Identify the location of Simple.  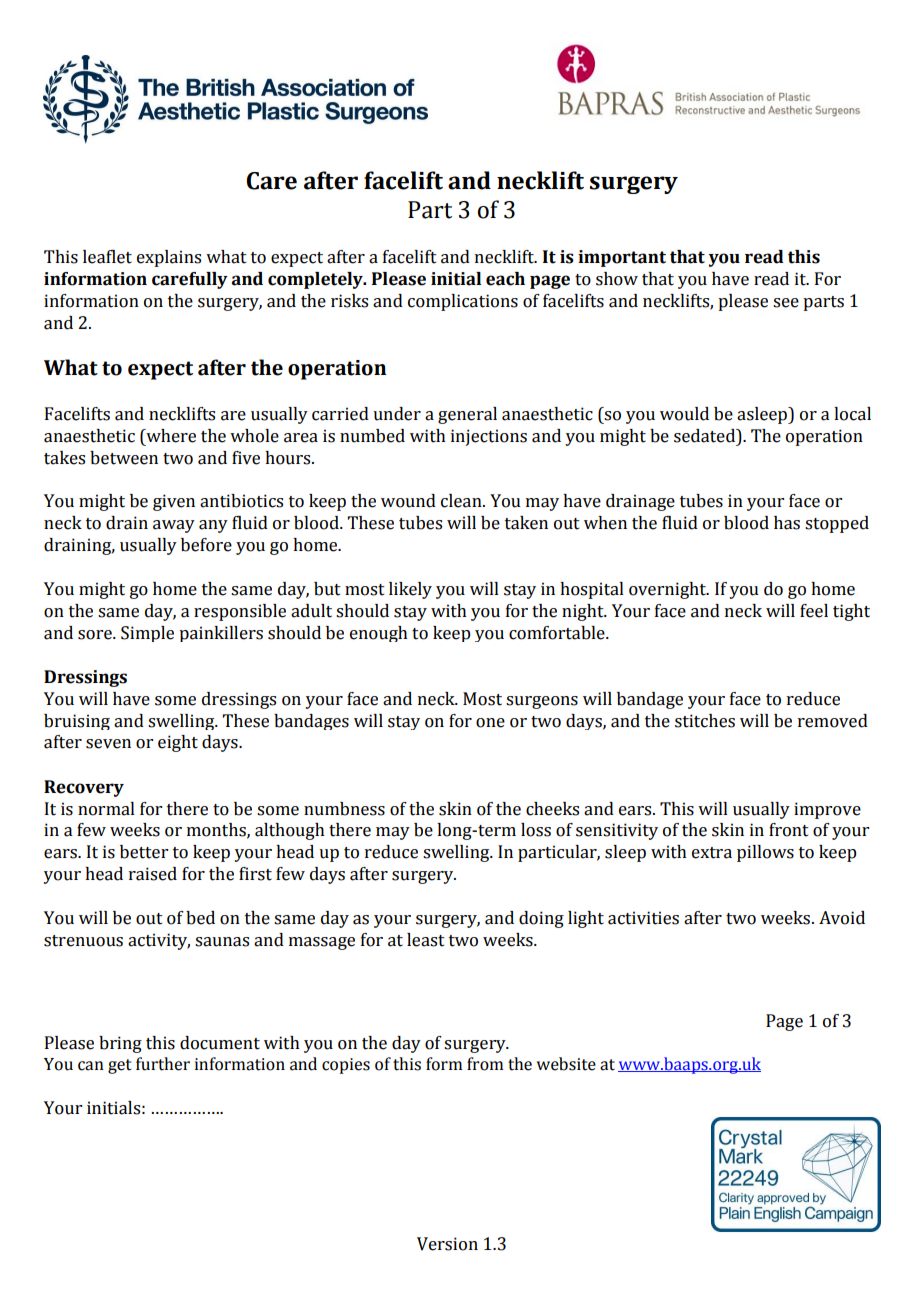
(147, 634).
